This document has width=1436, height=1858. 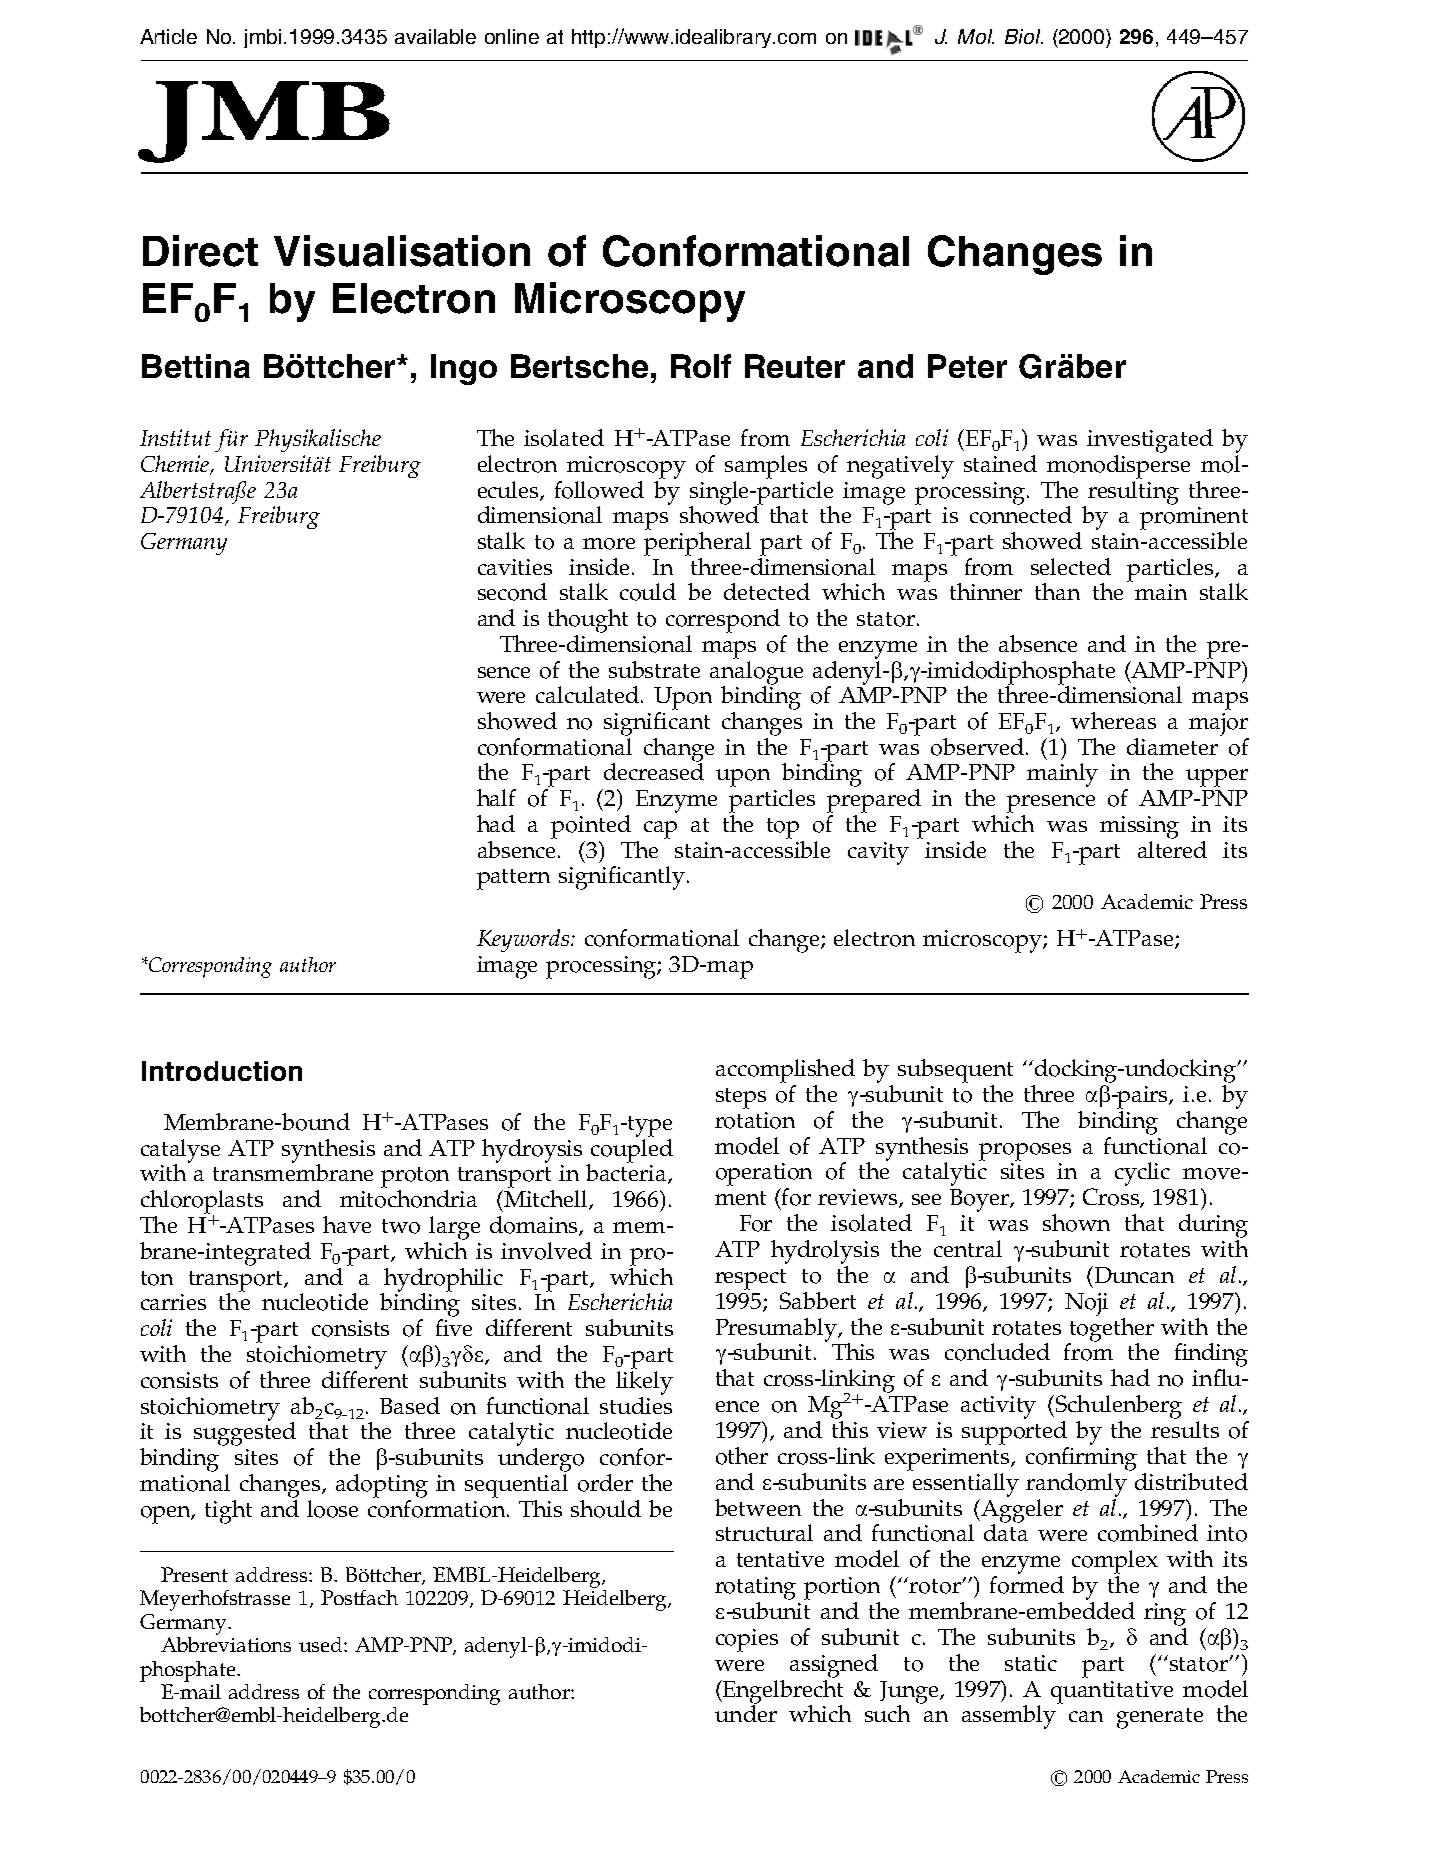 I want to click on than, so click(x=1057, y=591).
